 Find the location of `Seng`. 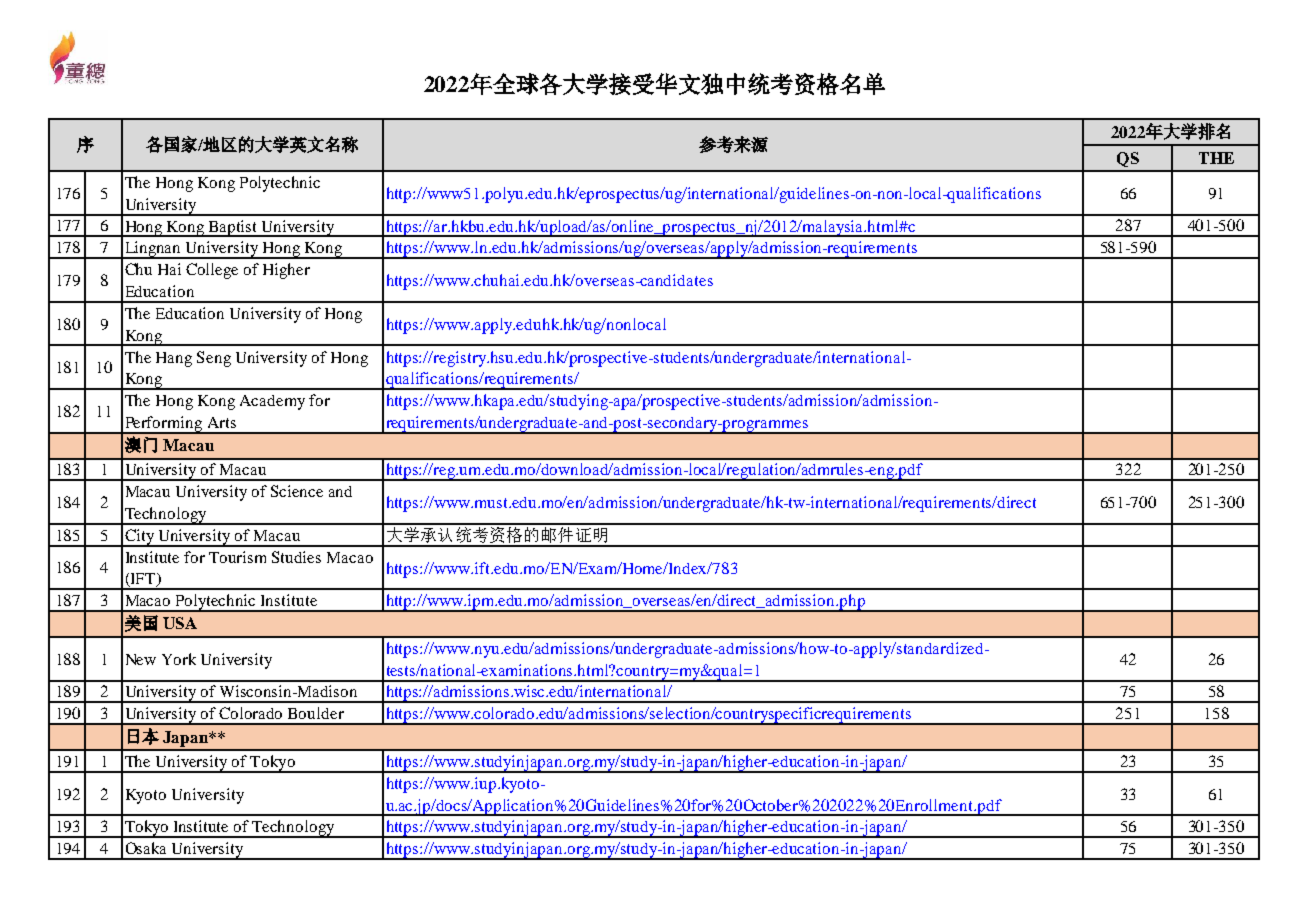

Seng is located at coordinates (214, 359).
